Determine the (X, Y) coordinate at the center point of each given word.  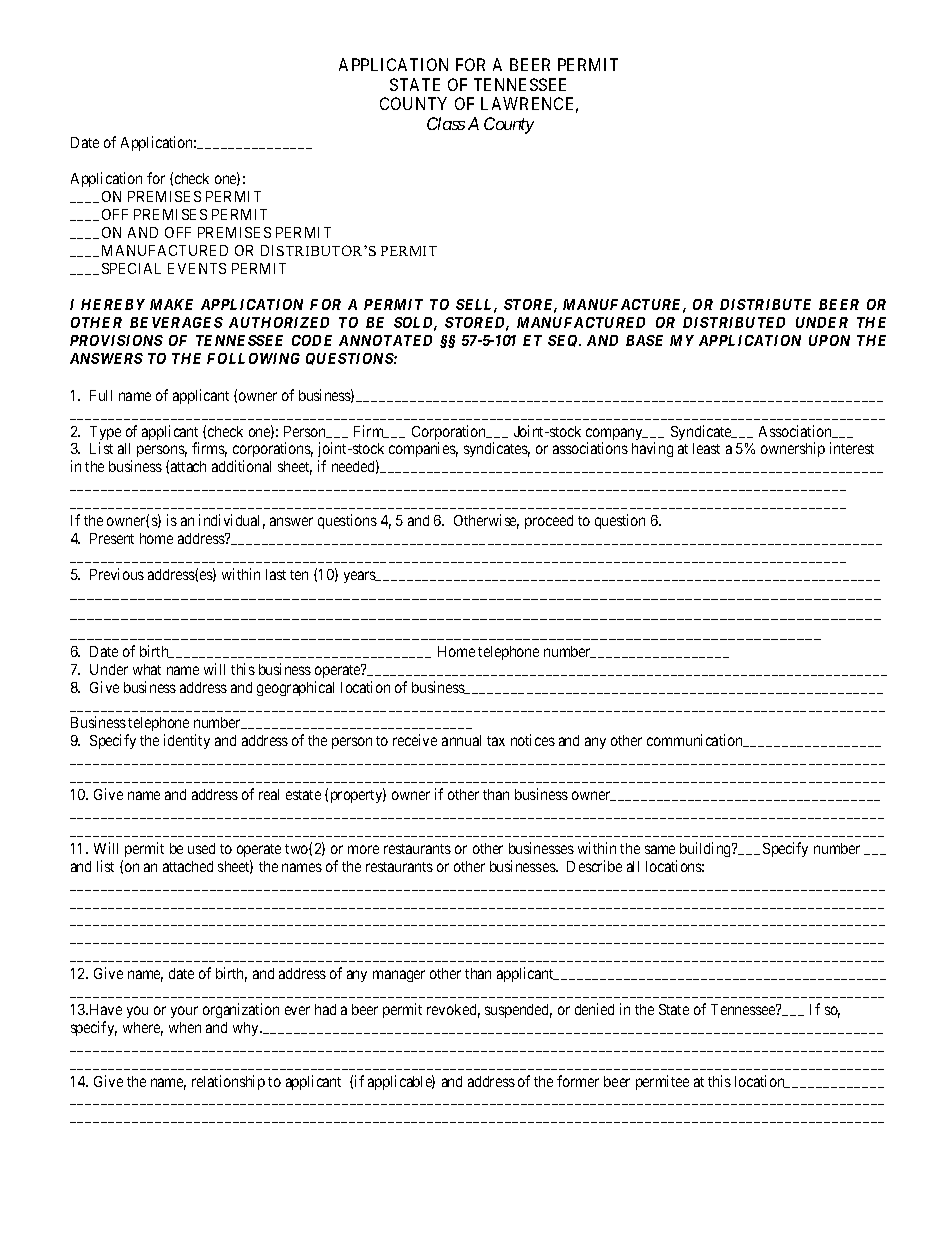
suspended (518, 1011)
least (706, 448)
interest (852, 448)
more (363, 849)
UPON (829, 340)
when (185, 1027)
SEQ (564, 341)
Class (446, 123)
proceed (549, 522)
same (660, 849)
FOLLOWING (253, 358)
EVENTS (197, 268)
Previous (117, 574)
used (201, 848)
